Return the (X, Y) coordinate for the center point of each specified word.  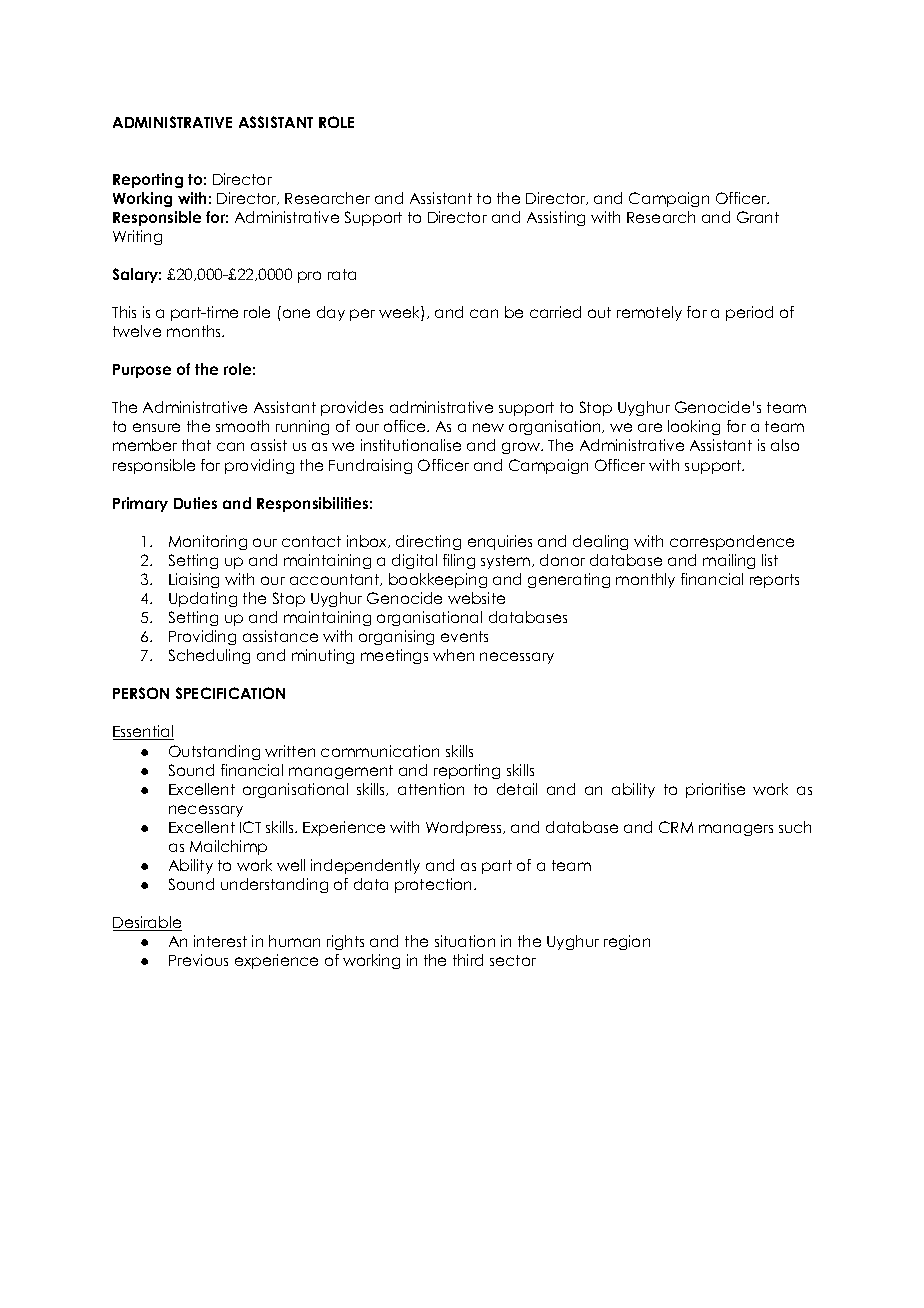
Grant (758, 217)
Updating (203, 599)
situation (465, 941)
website (476, 598)
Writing (137, 237)
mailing (729, 561)
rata (342, 274)
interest (220, 941)
